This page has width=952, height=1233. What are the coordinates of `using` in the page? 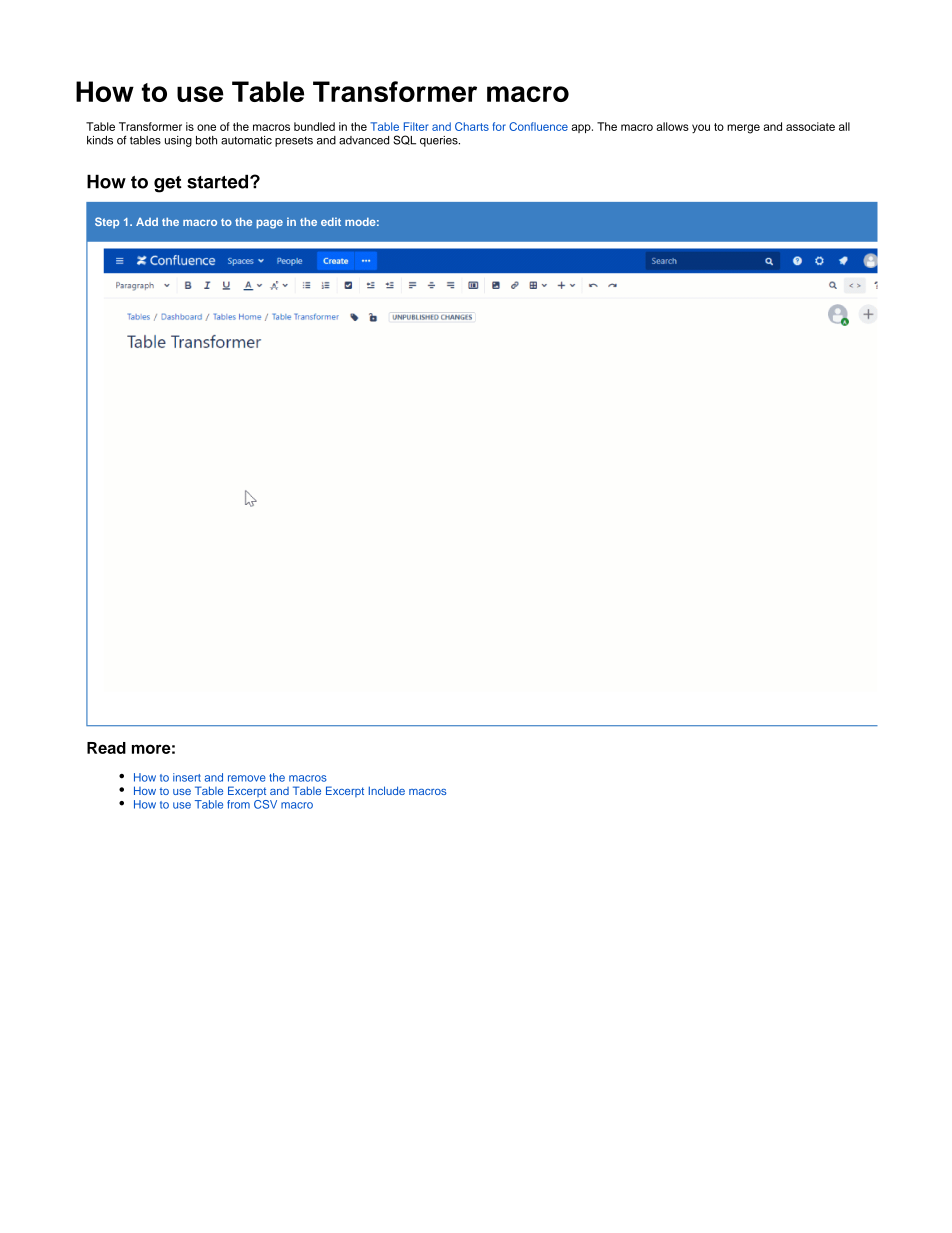 It's located at (178, 141).
